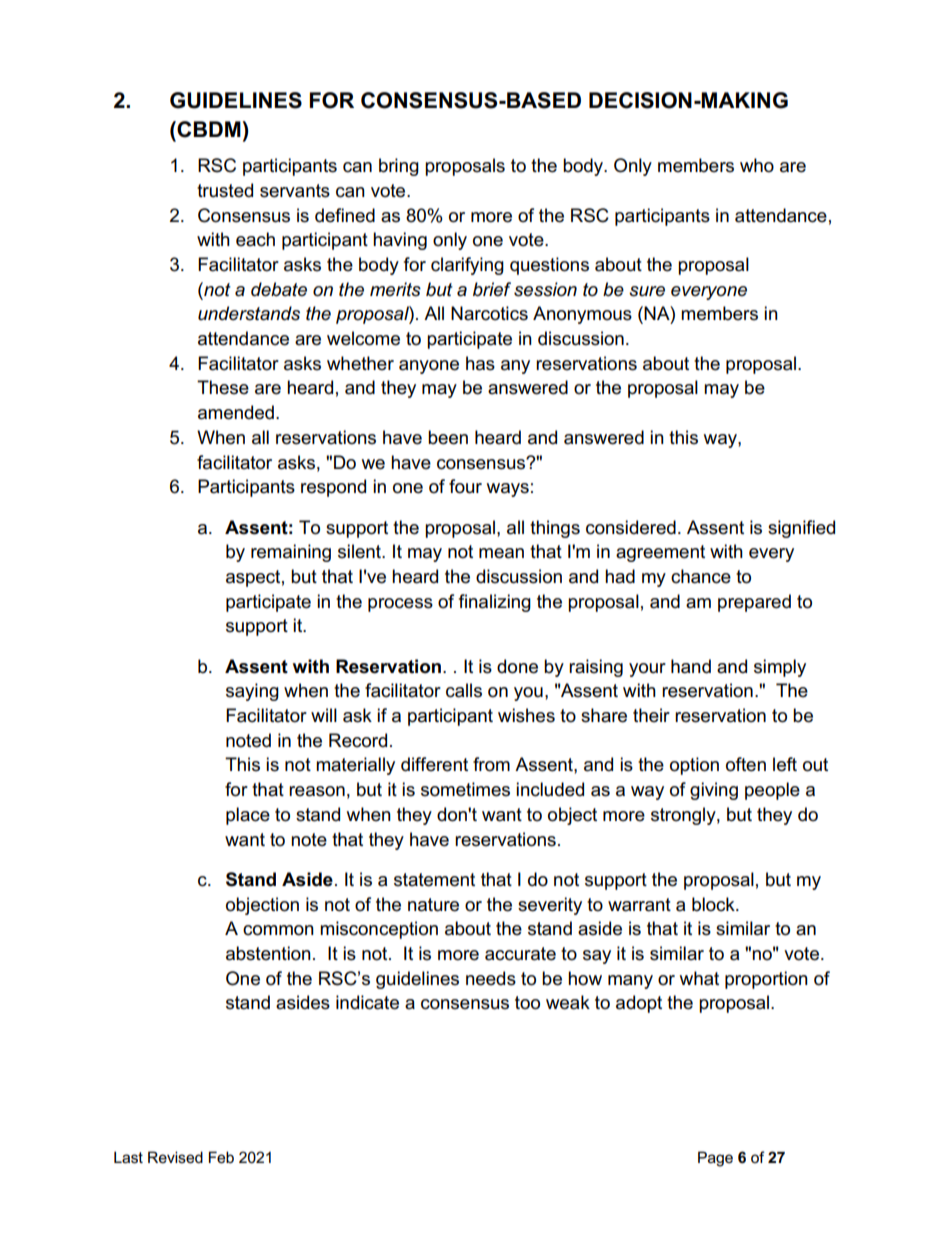 The height and width of the image is (1233, 952). I want to click on trusted, so click(225, 190).
